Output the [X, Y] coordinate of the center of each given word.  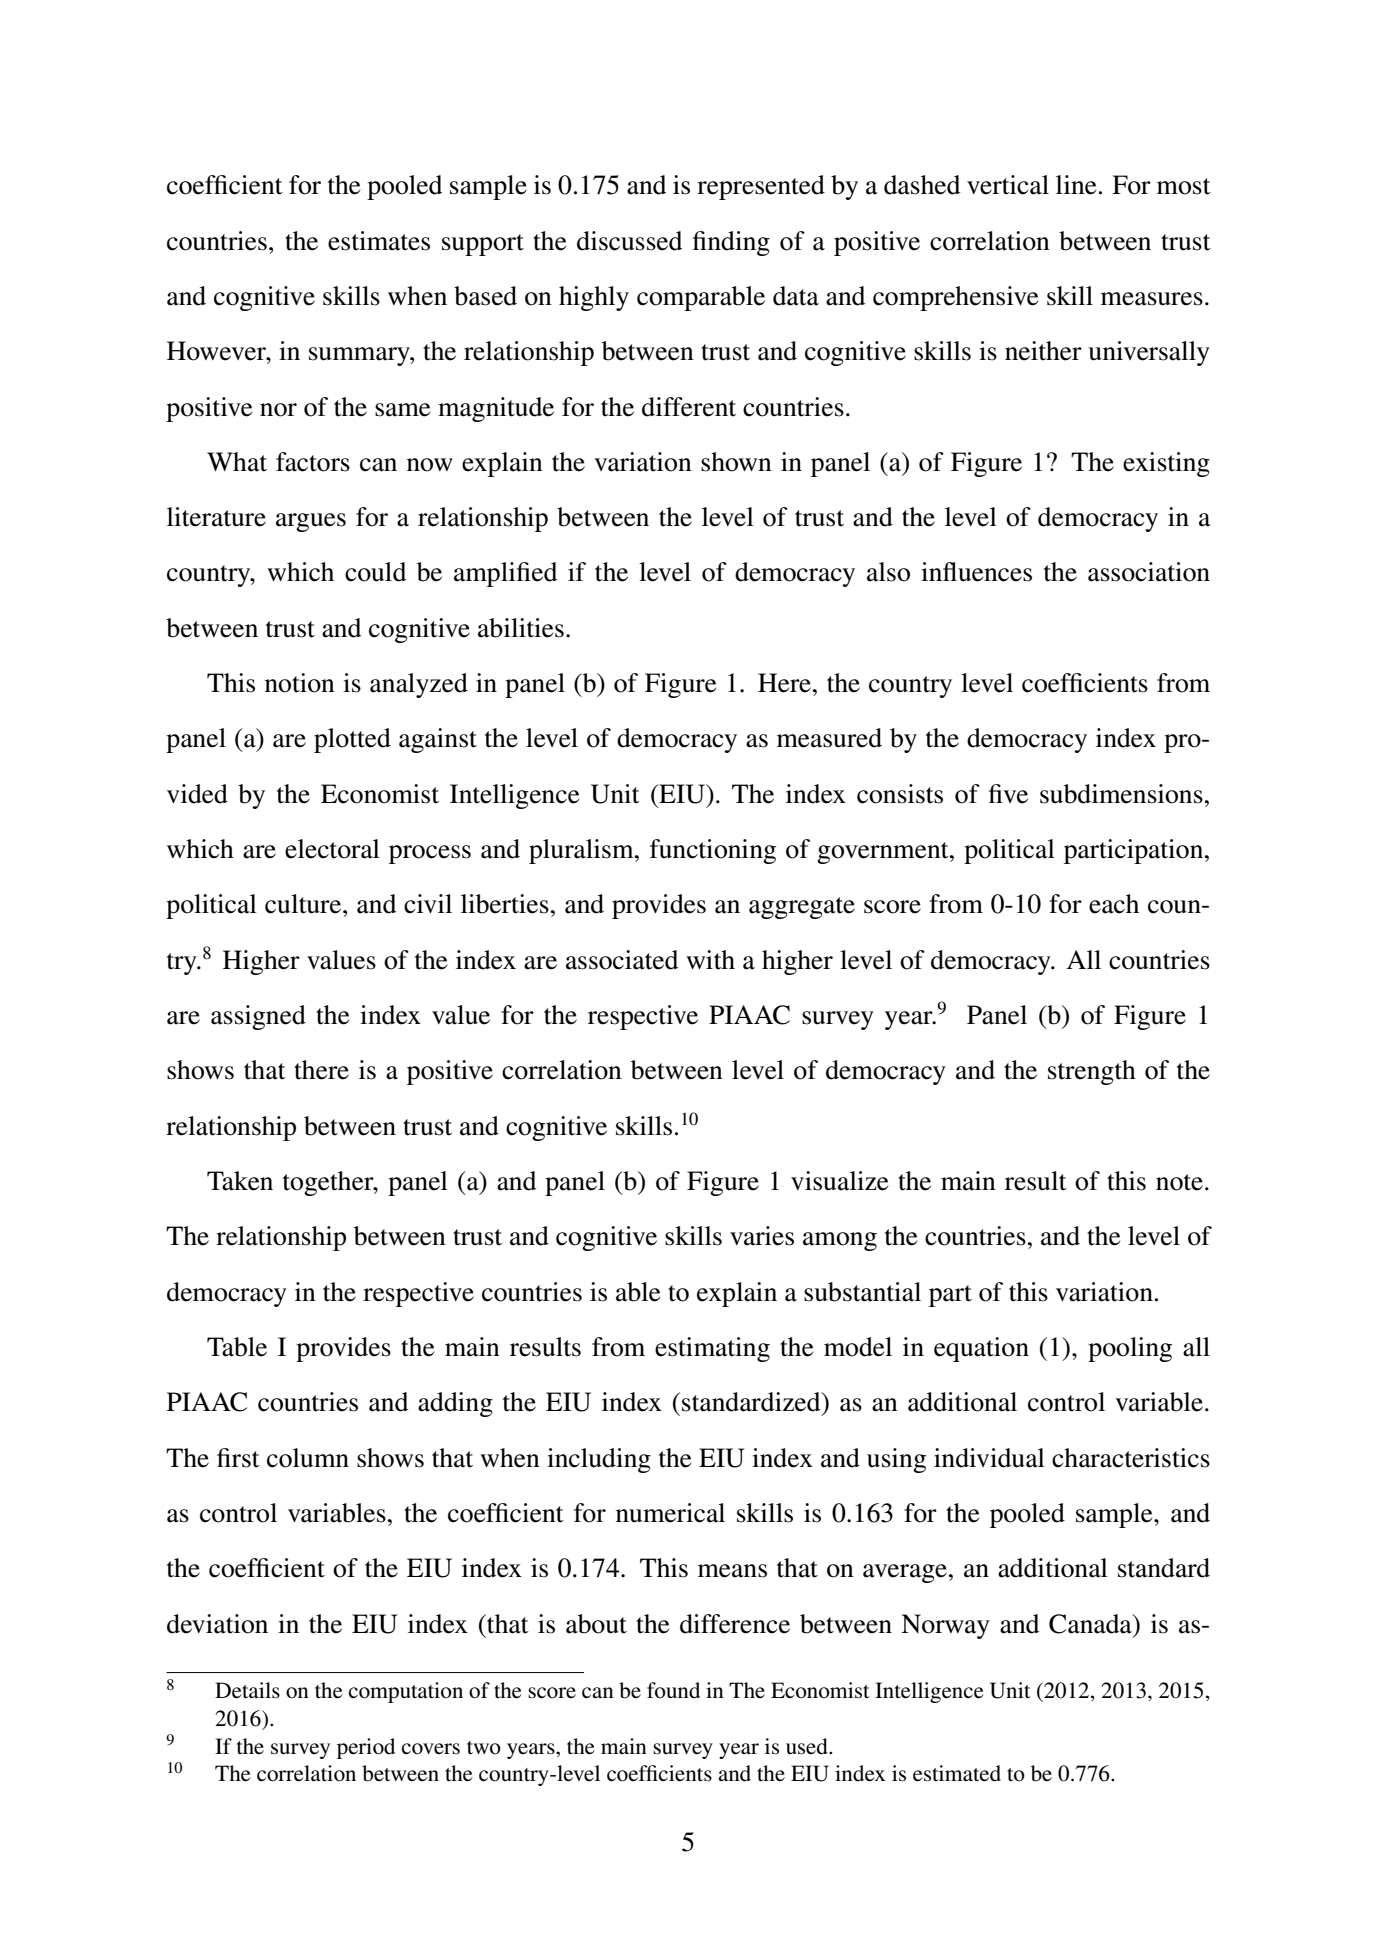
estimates [379, 241]
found [673, 1690]
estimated [957, 1773]
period [366, 1748]
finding [731, 243]
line [1076, 185]
